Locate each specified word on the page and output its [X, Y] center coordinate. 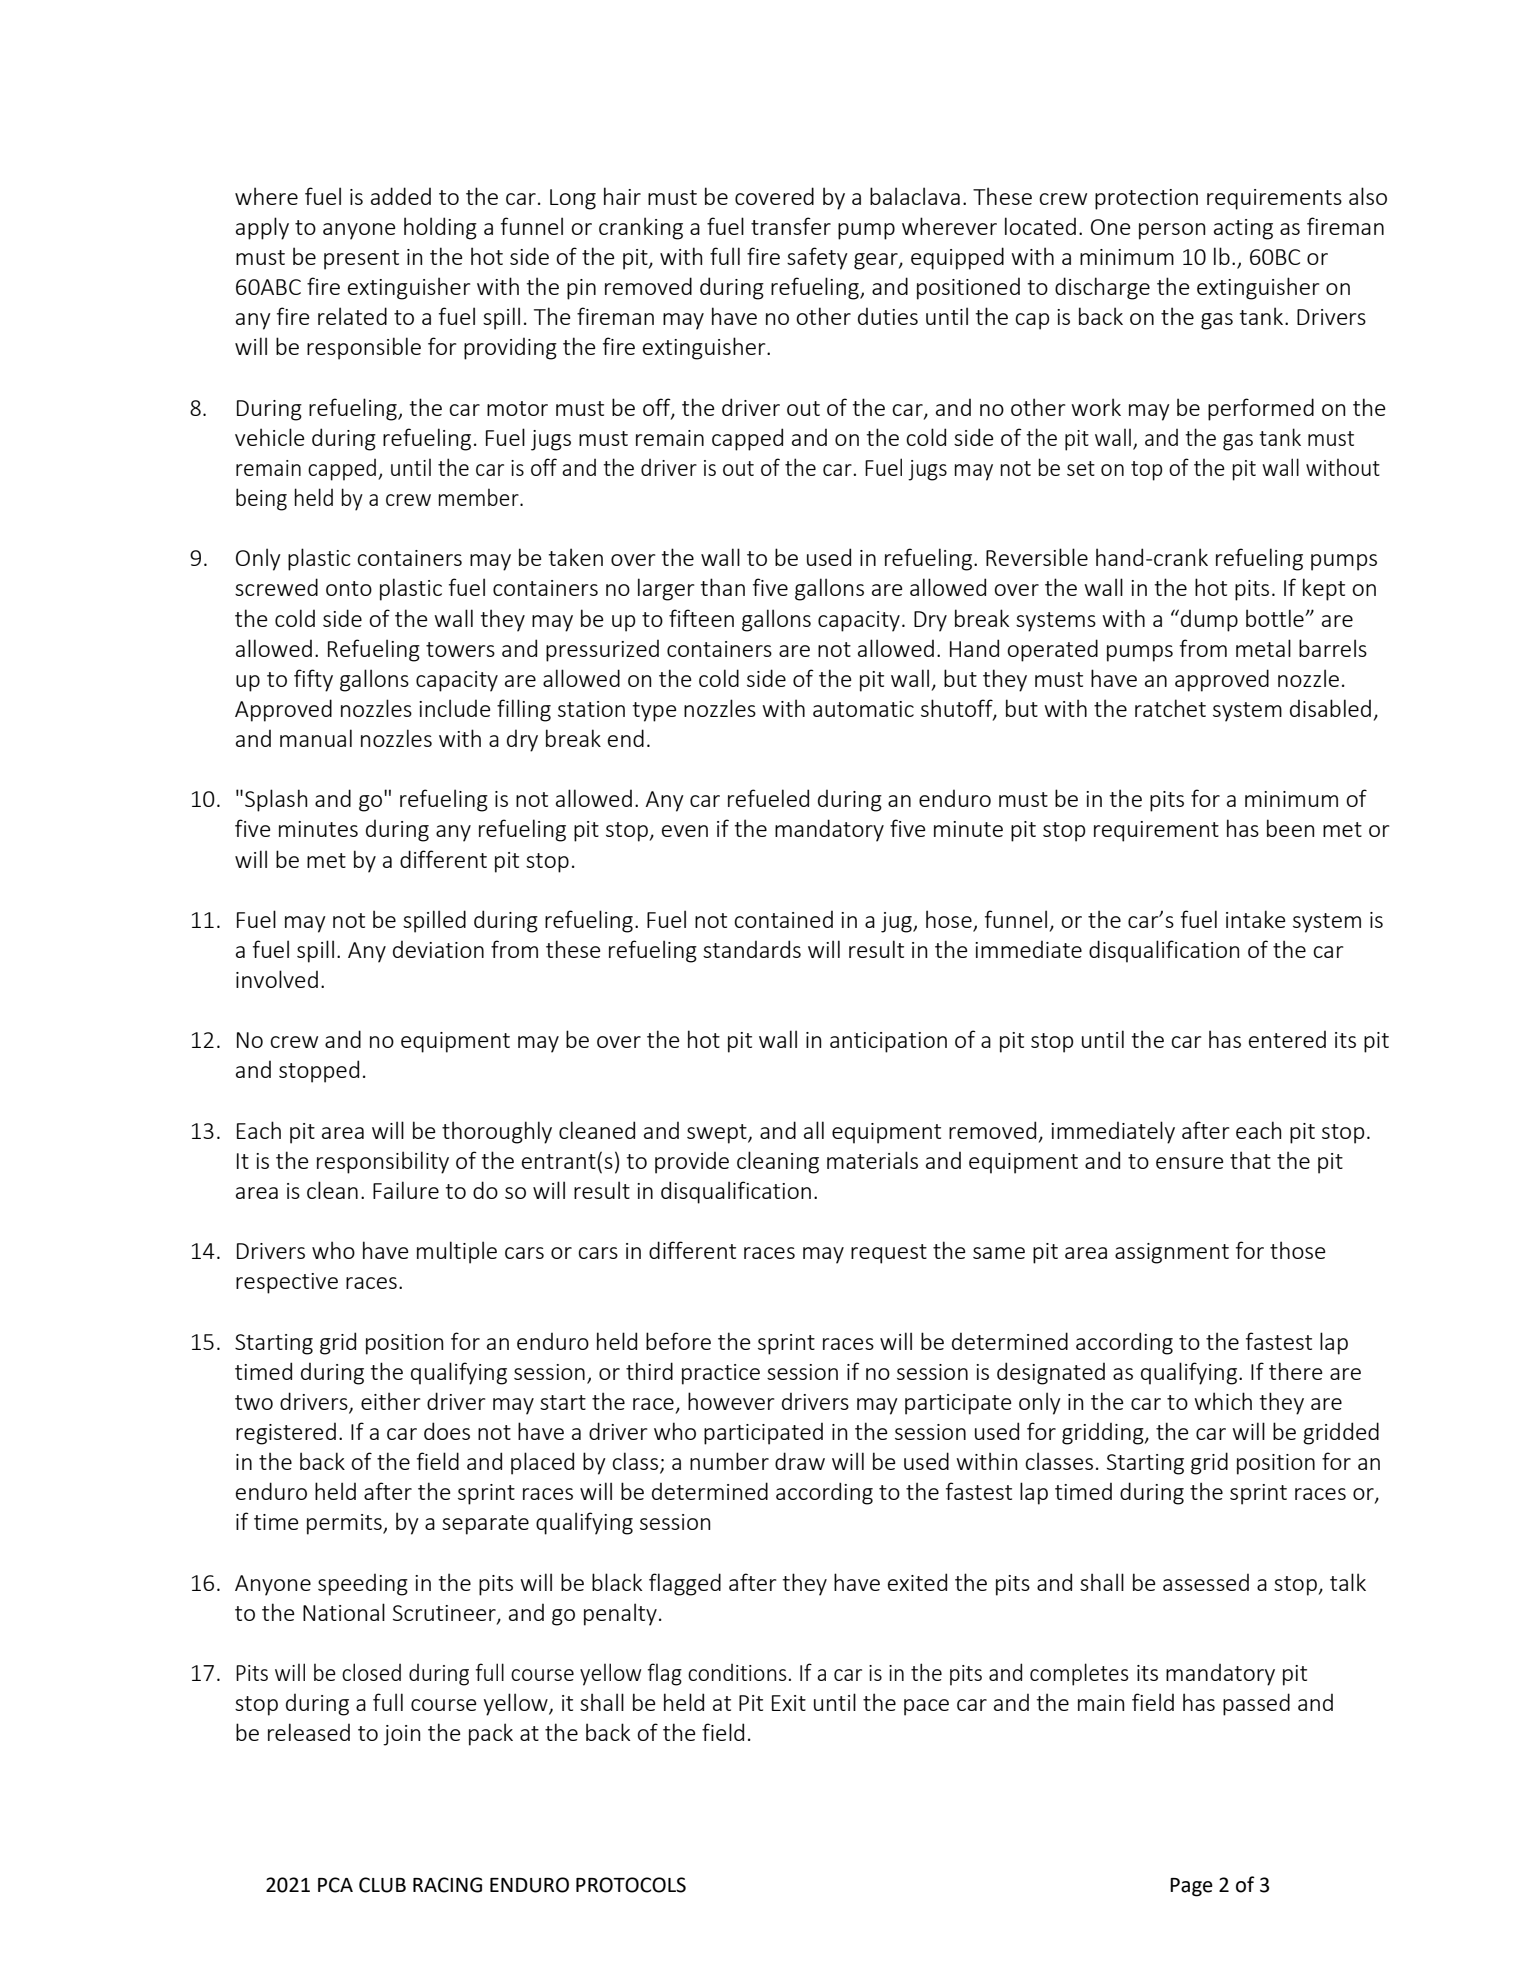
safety [817, 258]
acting [1243, 229]
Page [1191, 1887]
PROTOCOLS [631, 1885]
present [361, 260]
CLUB [382, 1885]
